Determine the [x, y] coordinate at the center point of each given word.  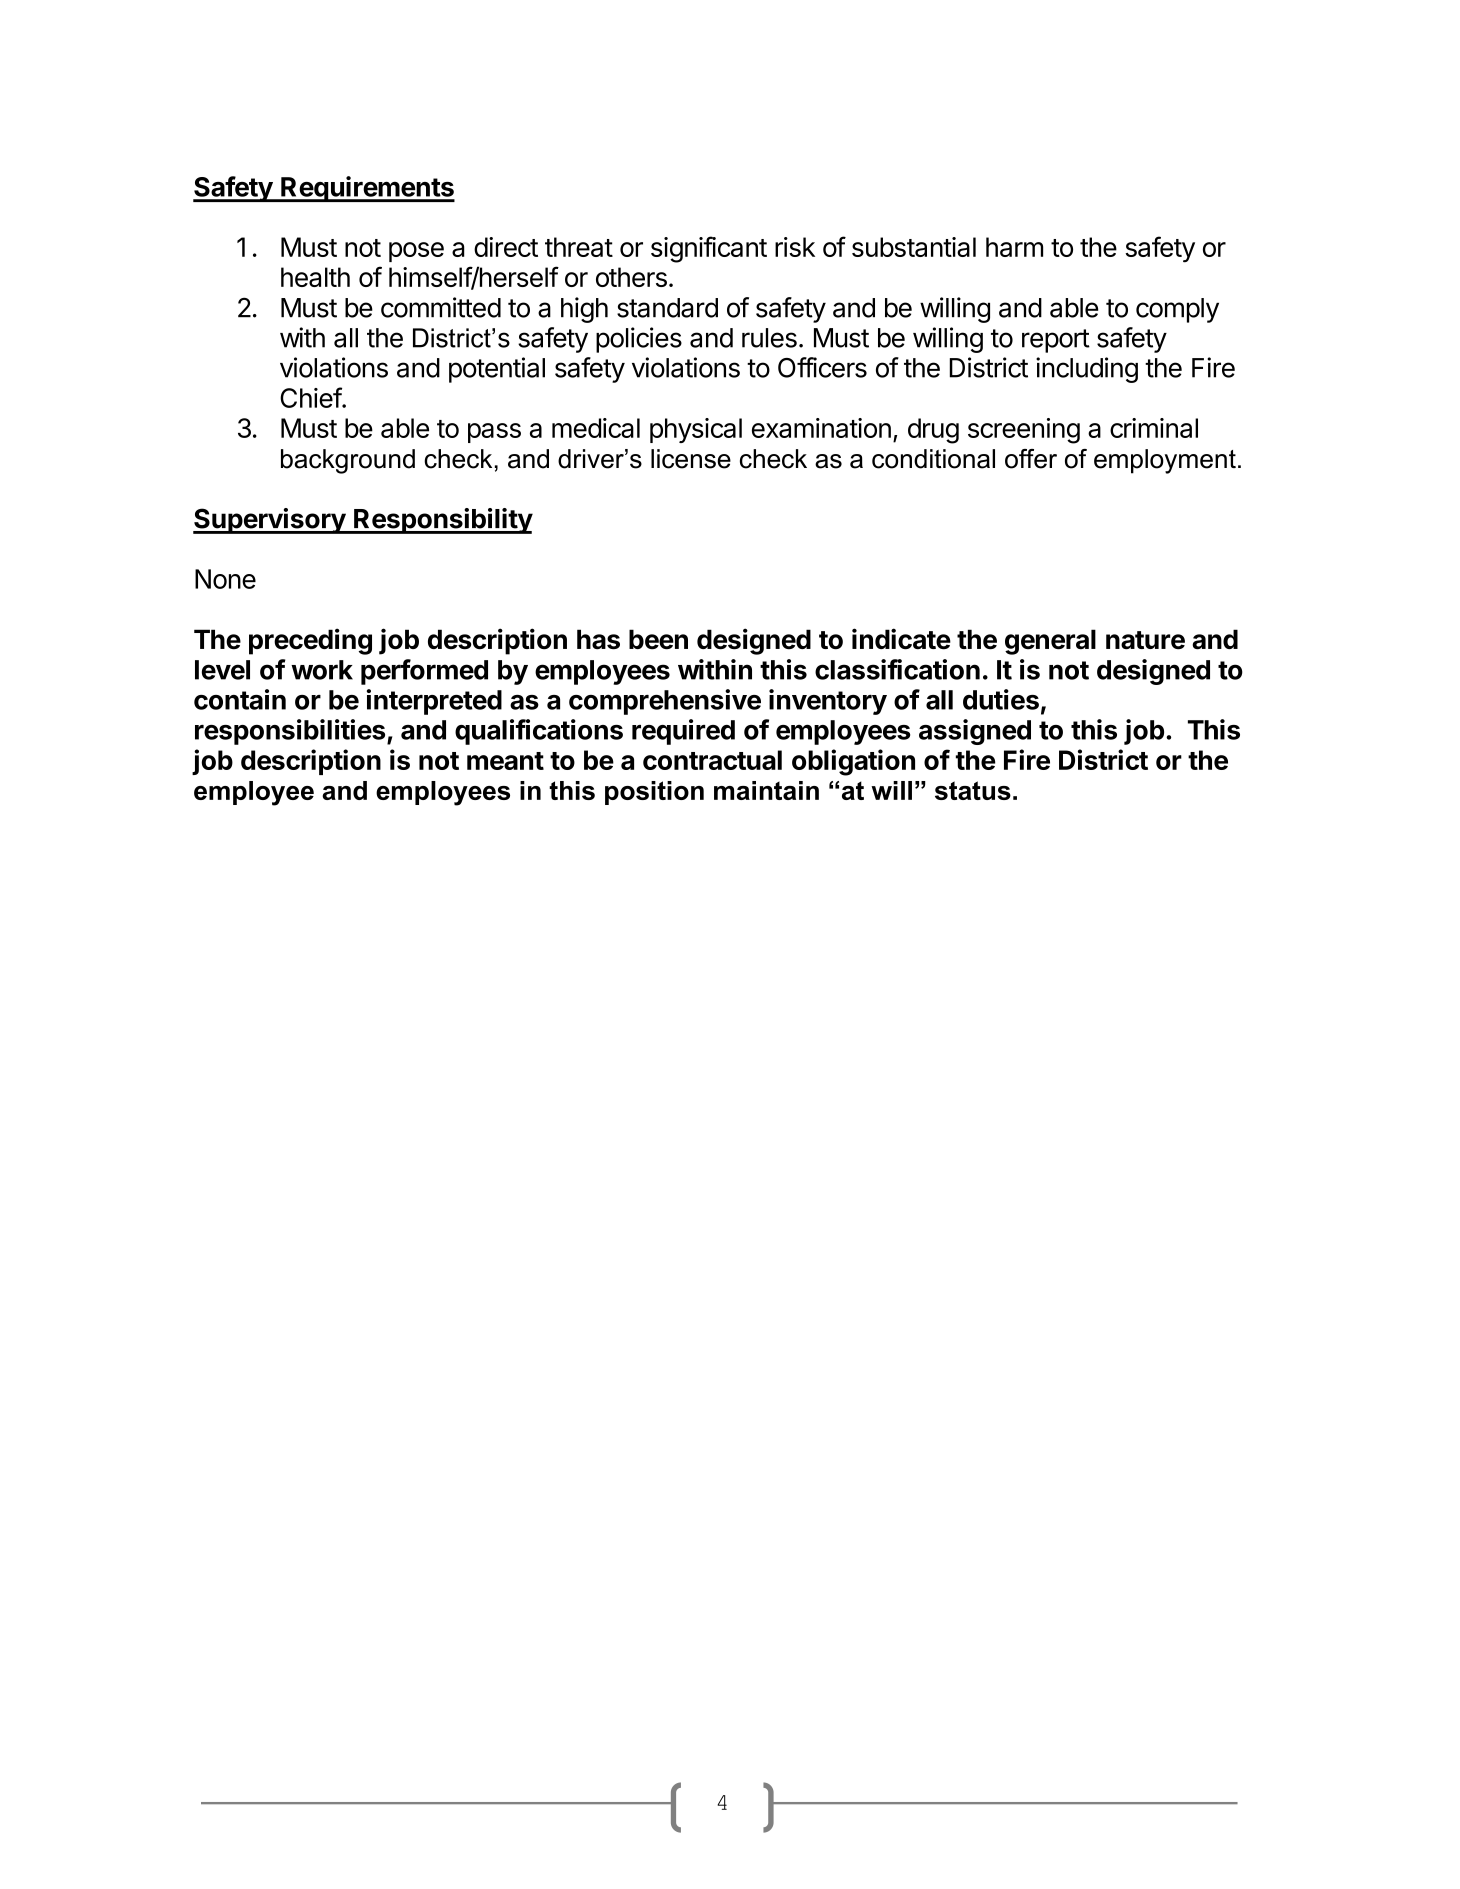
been [658, 639]
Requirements [367, 189]
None [225, 579]
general [1050, 642]
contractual [712, 760]
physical [696, 430]
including [1087, 370]
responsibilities [290, 732]
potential [497, 370]
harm [1014, 247]
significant [709, 249]
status [973, 790]
